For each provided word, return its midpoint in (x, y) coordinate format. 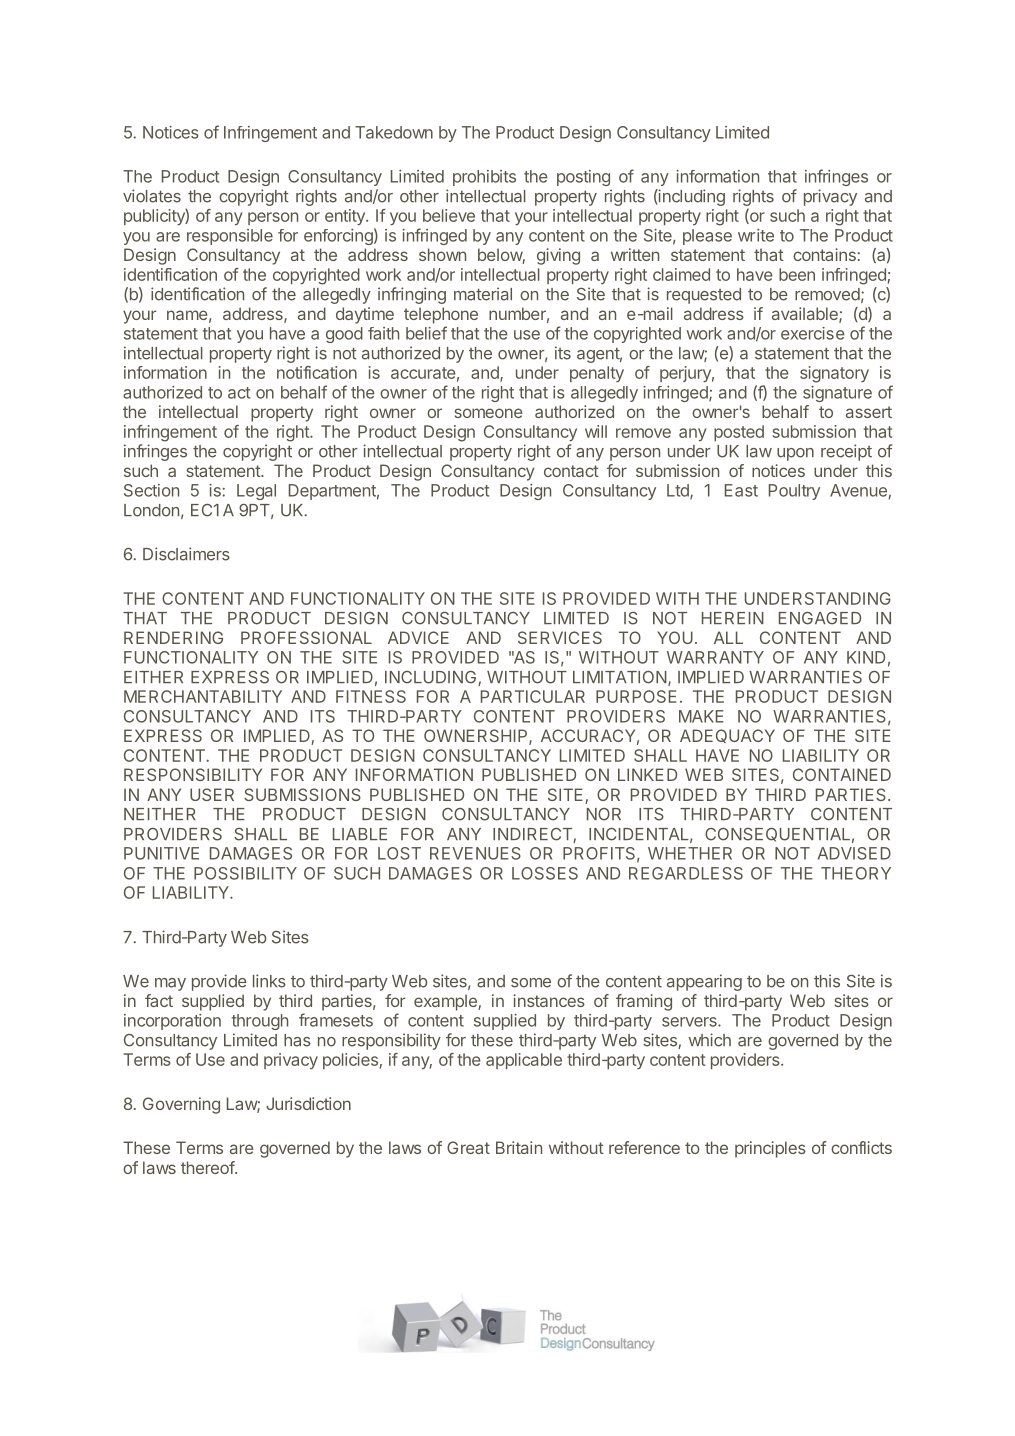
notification (317, 372)
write (756, 235)
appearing (704, 982)
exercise (813, 333)
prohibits (484, 178)
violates (152, 196)
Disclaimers (186, 554)
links (269, 981)
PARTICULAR (533, 696)
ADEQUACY (727, 736)
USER (212, 794)
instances (549, 1000)
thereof (208, 1167)
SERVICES (560, 637)
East (741, 490)
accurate (423, 373)
